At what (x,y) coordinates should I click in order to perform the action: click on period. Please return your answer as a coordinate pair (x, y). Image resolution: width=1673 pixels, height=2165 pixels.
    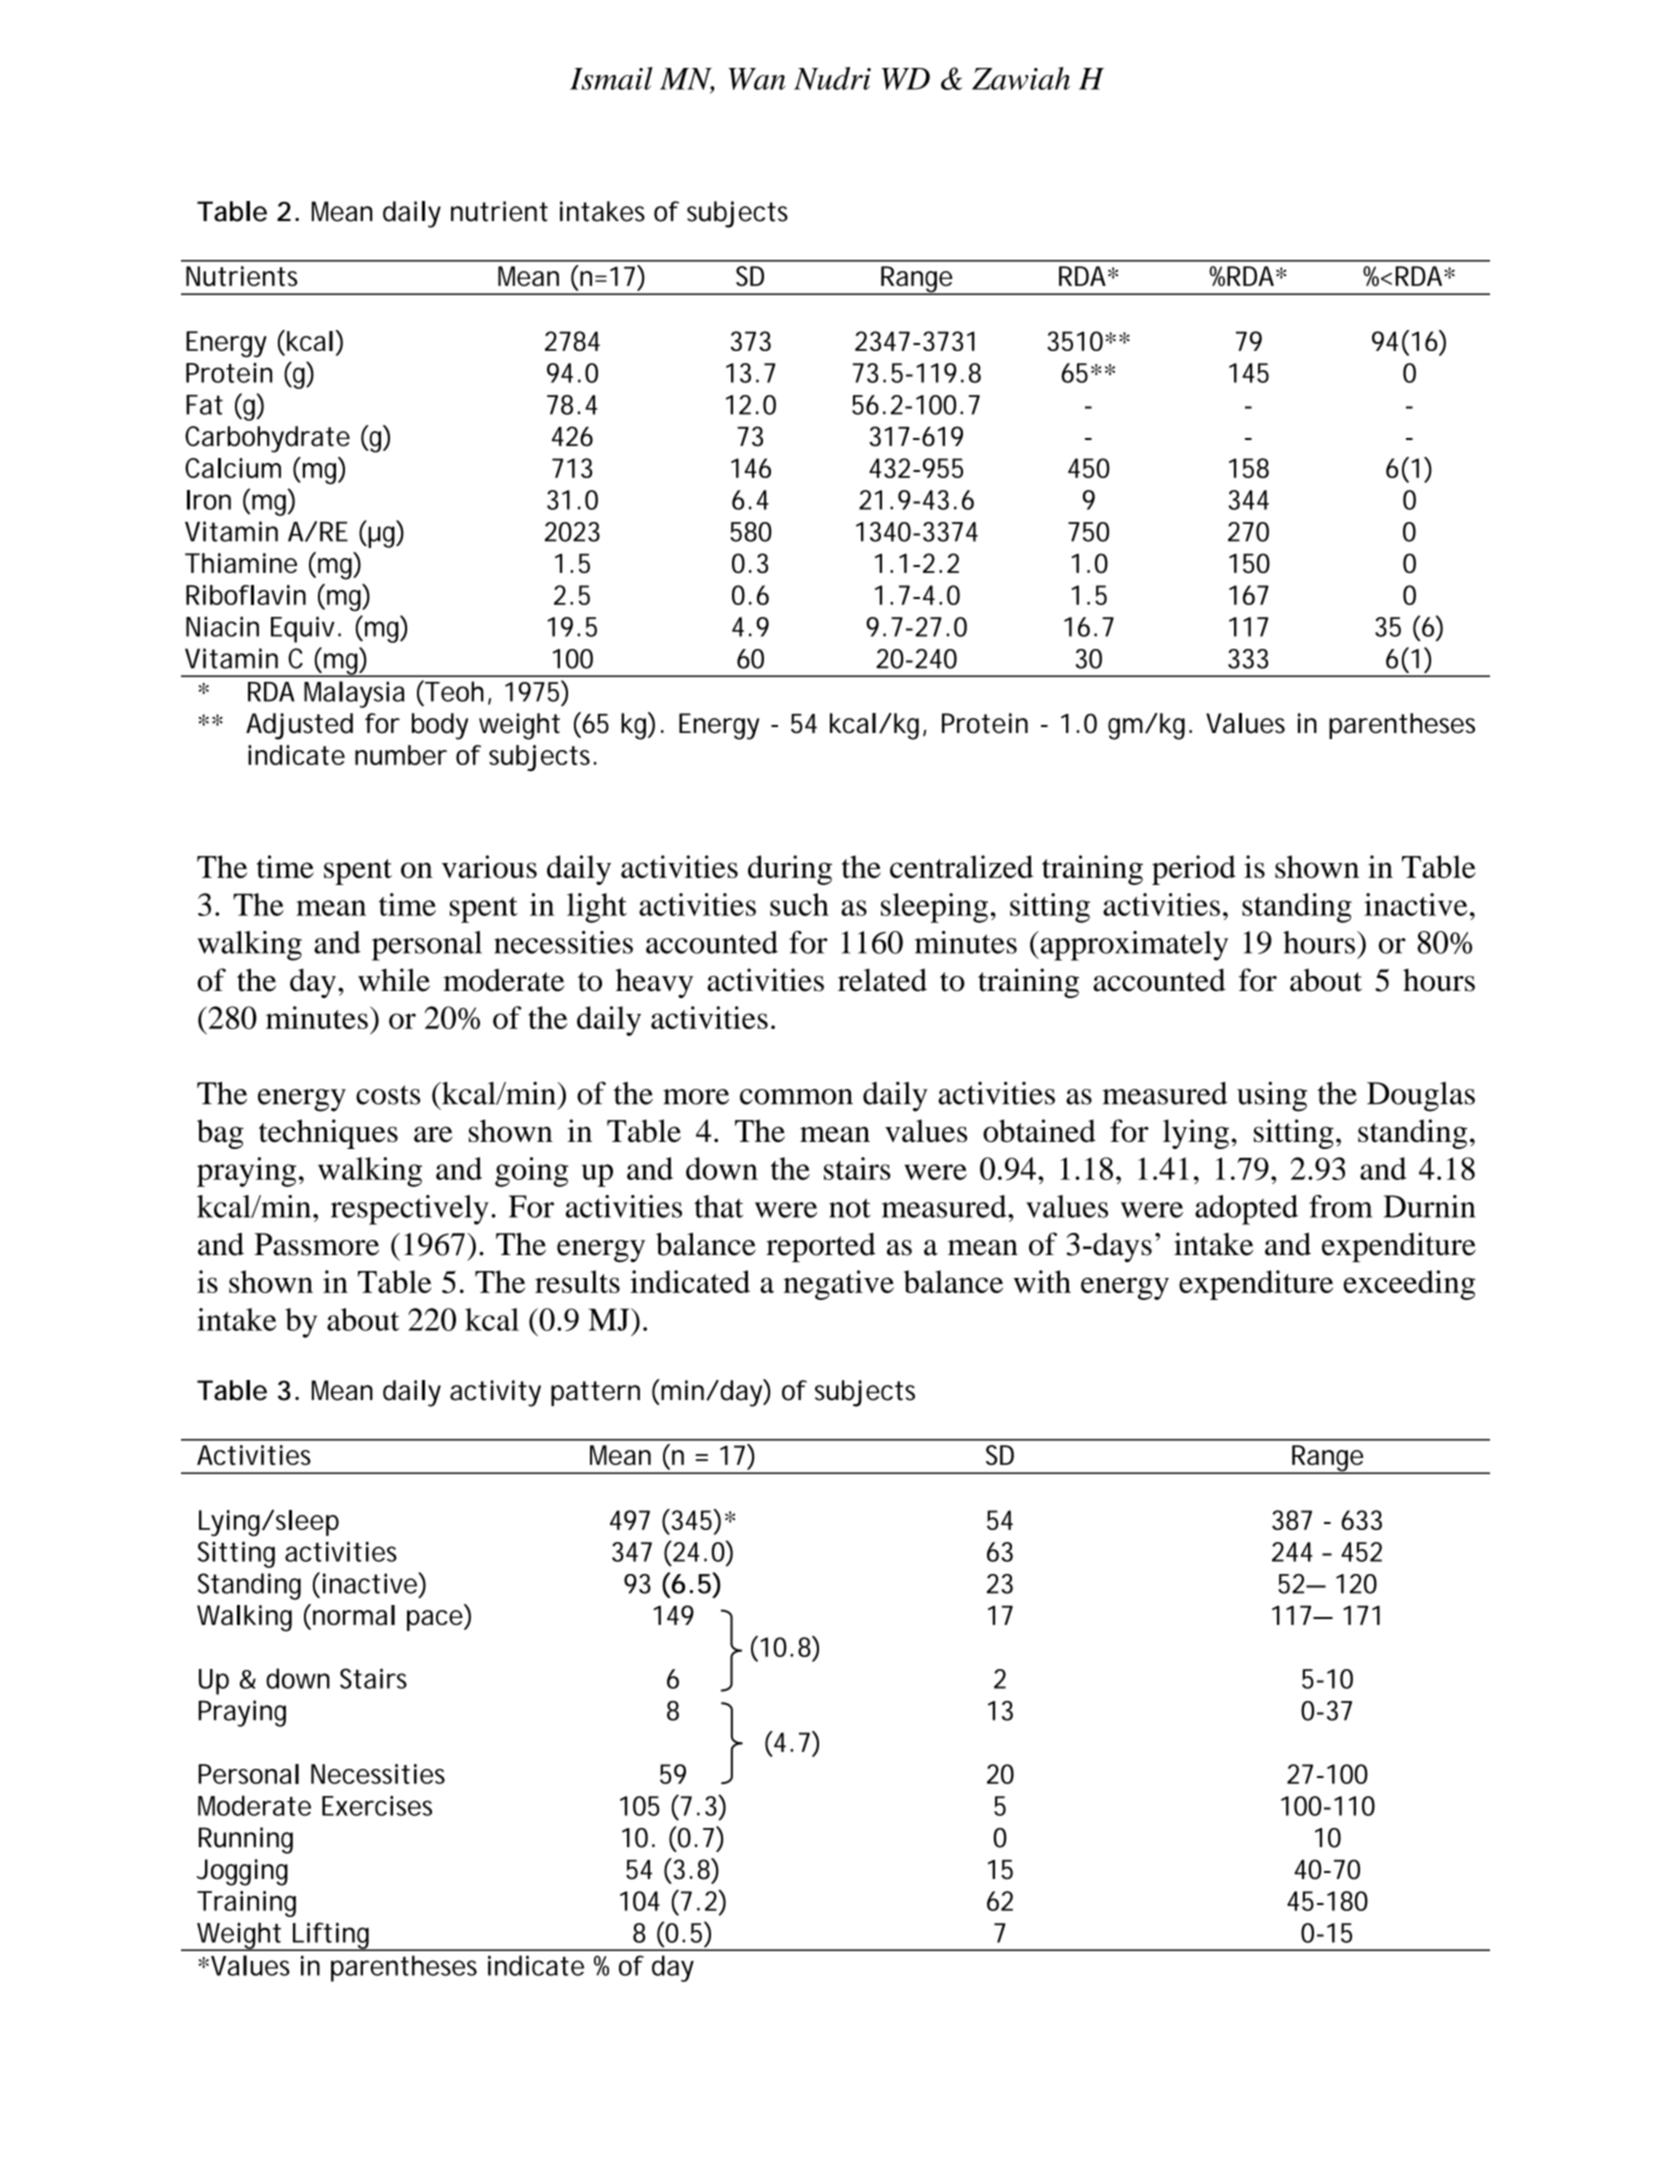
    Looking at the image, I should click on (1194, 870).
